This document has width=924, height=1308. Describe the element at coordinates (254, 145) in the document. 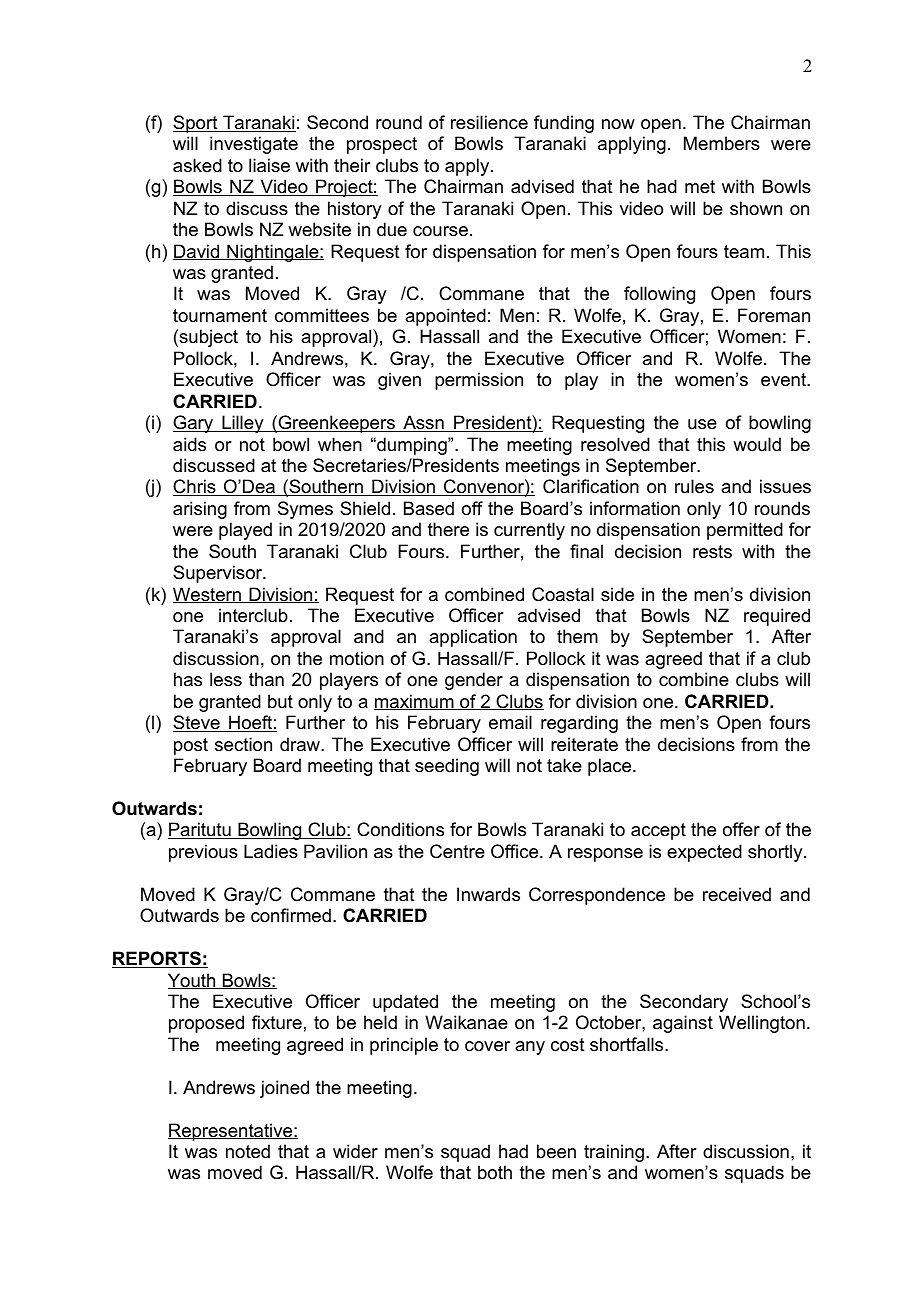

I see `investigate` at that location.
